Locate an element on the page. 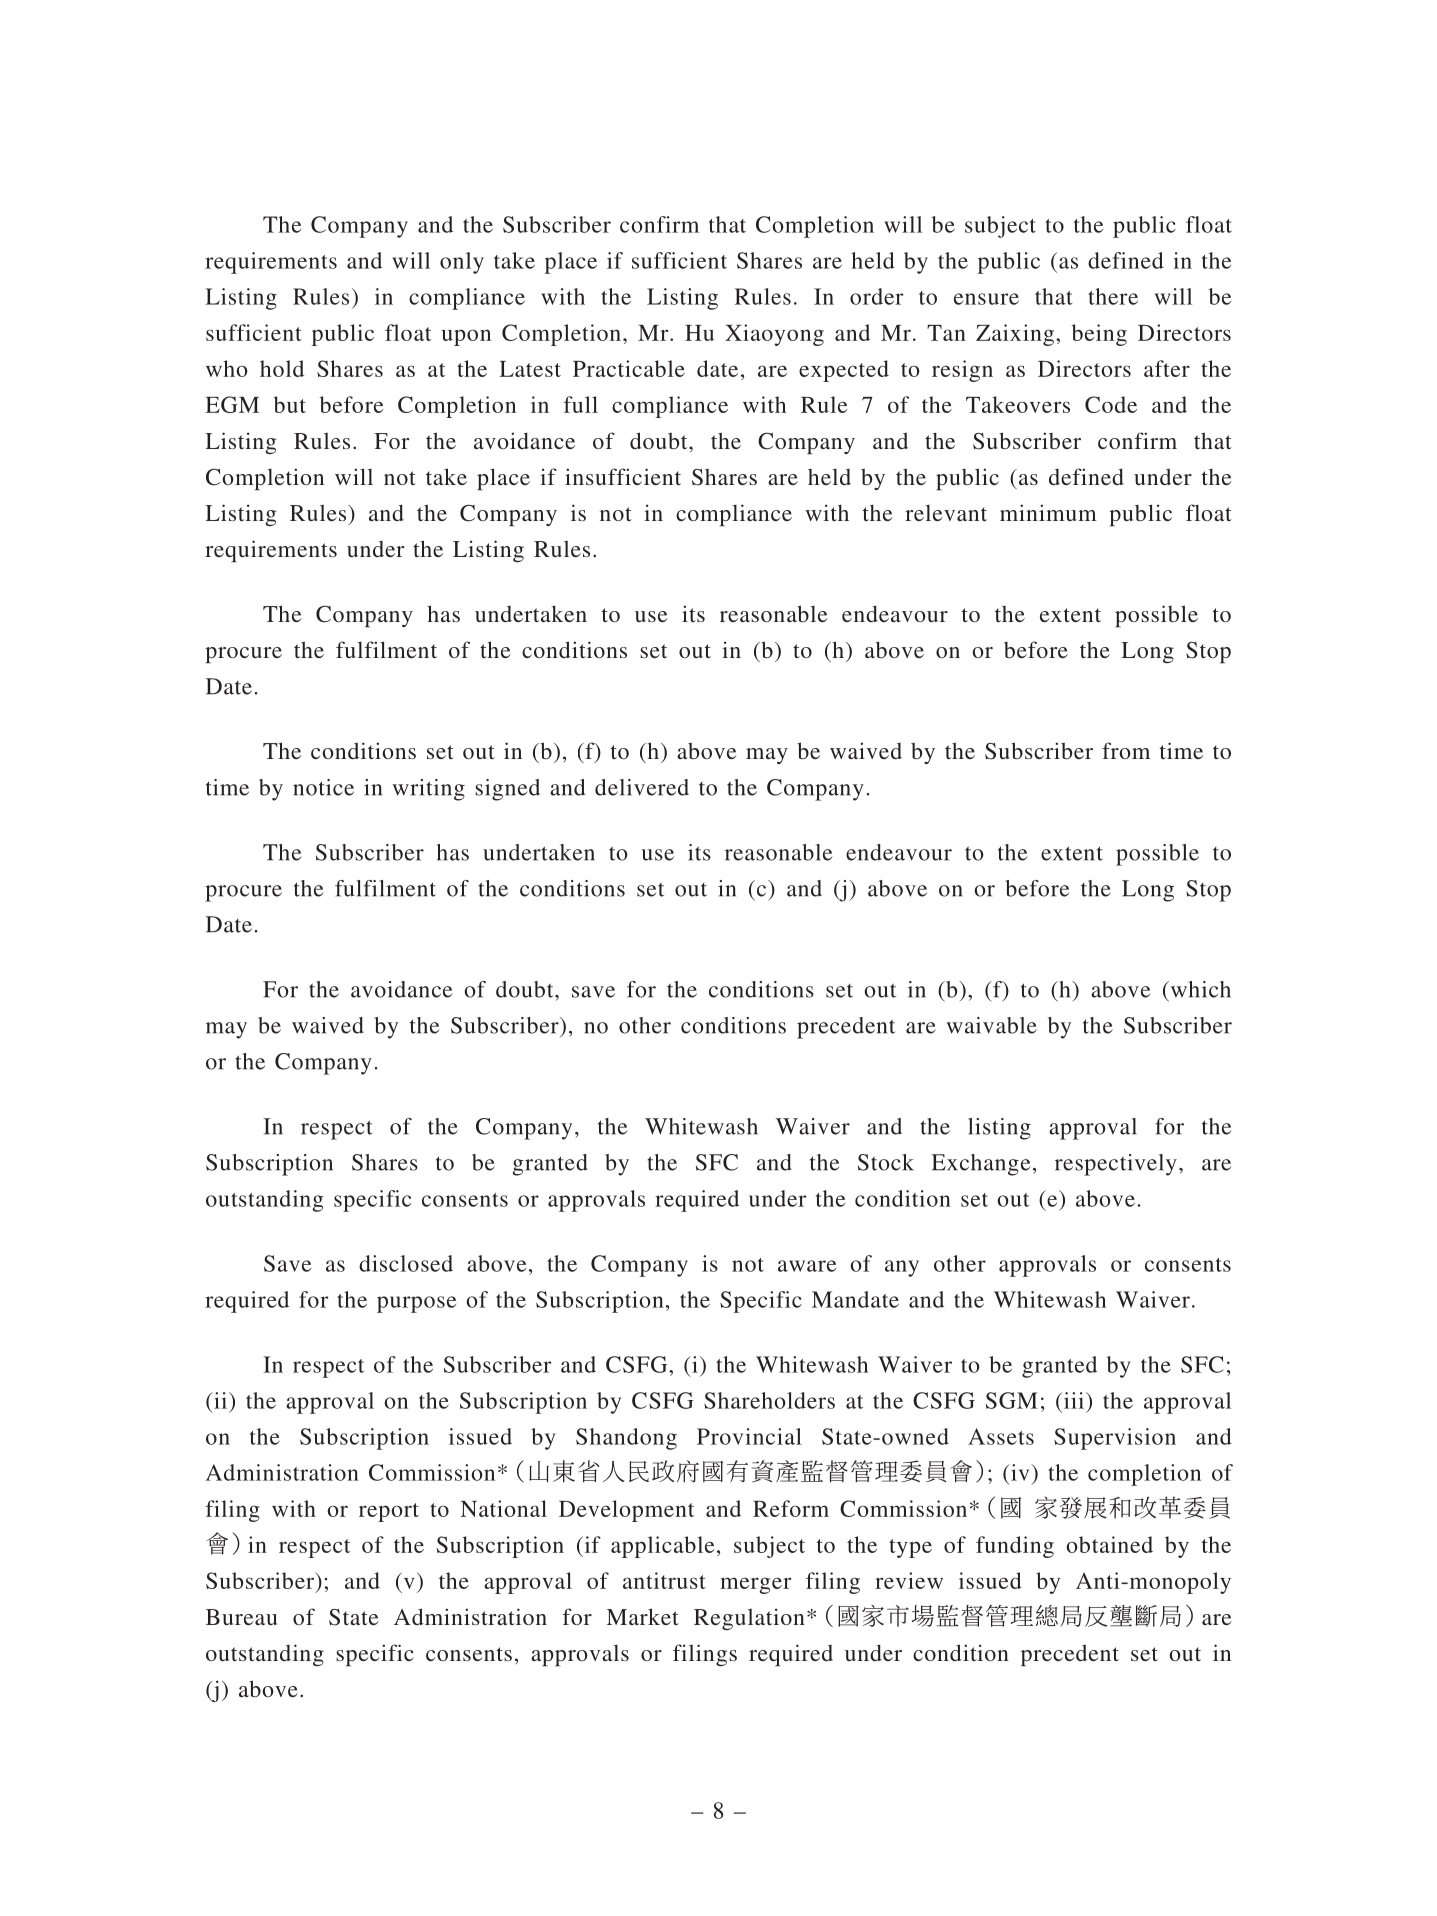 Image resolution: width=1437 pixels, height=1916 pixels. only is located at coordinates (462, 263).
